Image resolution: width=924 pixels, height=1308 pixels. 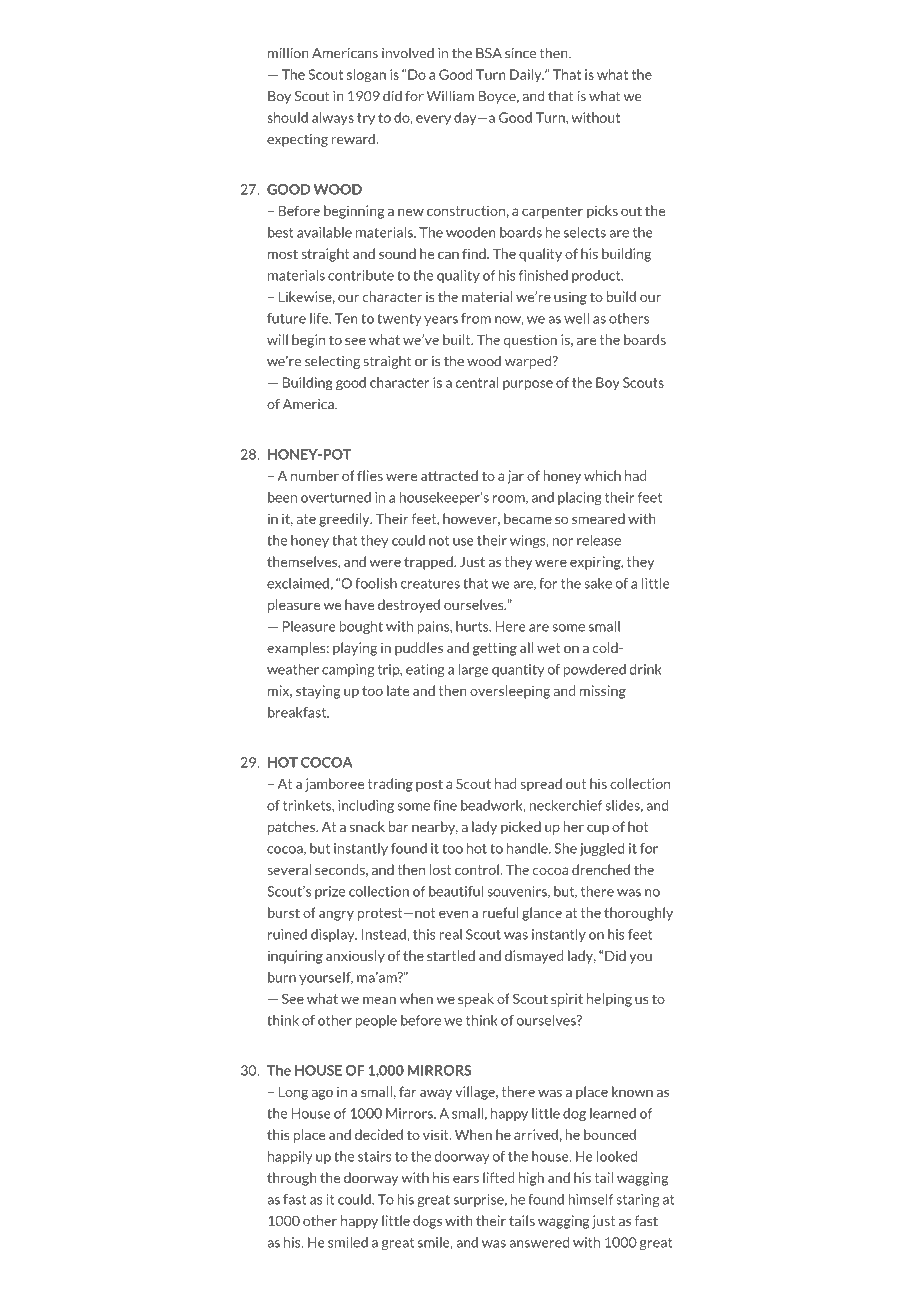 What do you see at coordinates (527, 75) in the page?
I see `Daily` at bounding box center [527, 75].
